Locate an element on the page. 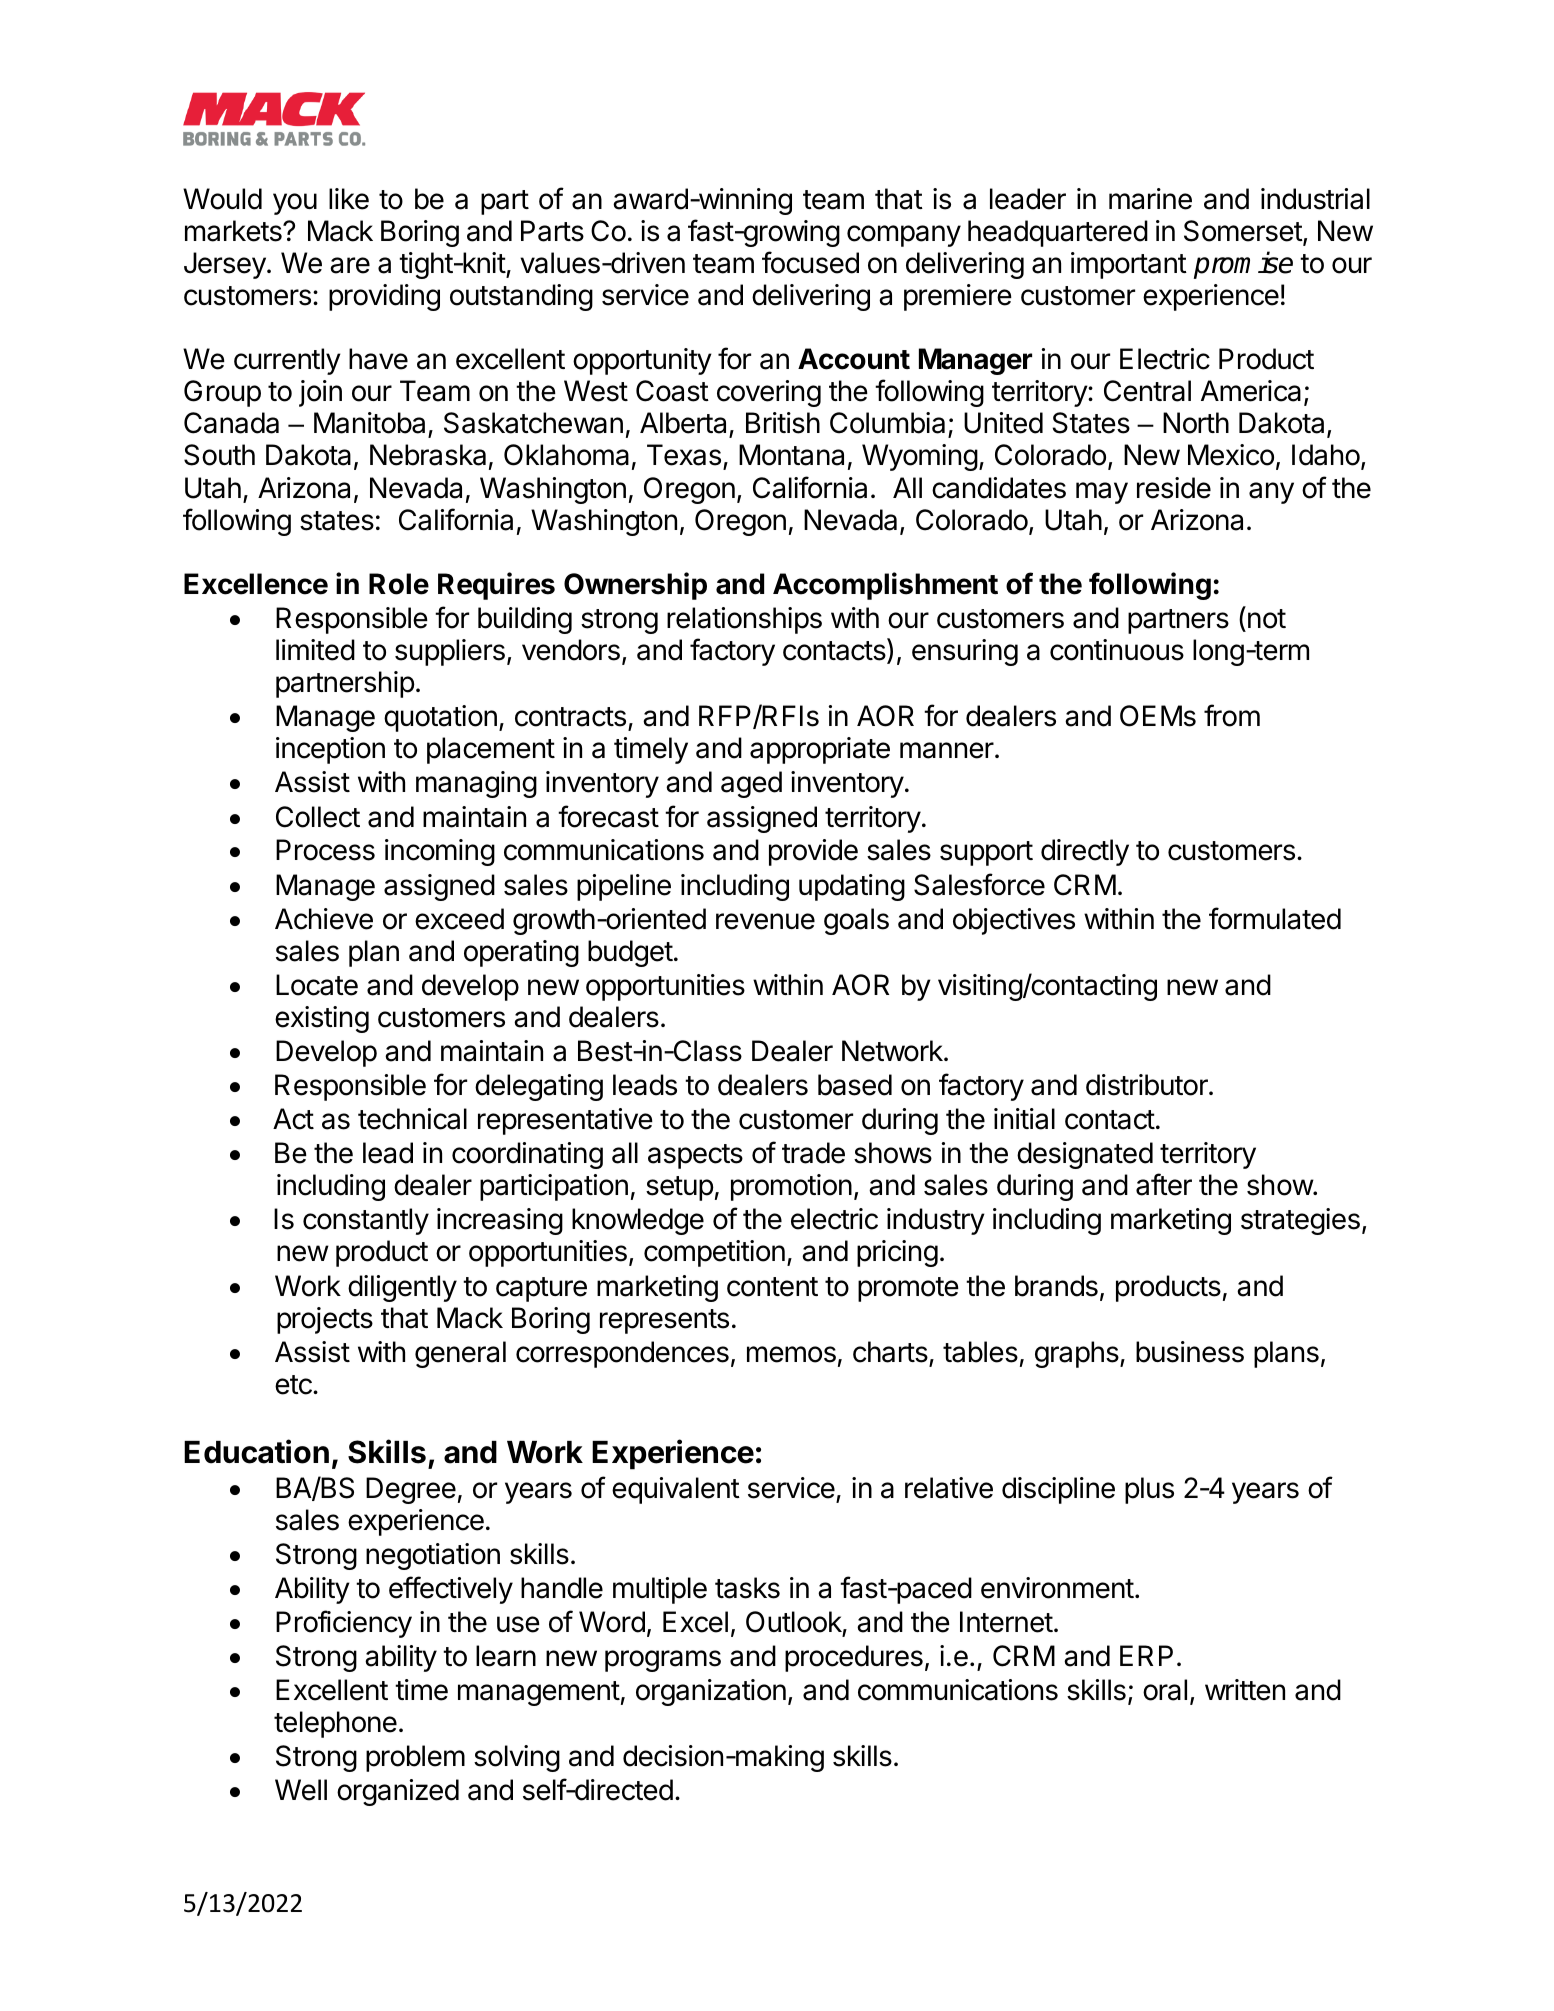  plus is located at coordinates (1149, 1490).
